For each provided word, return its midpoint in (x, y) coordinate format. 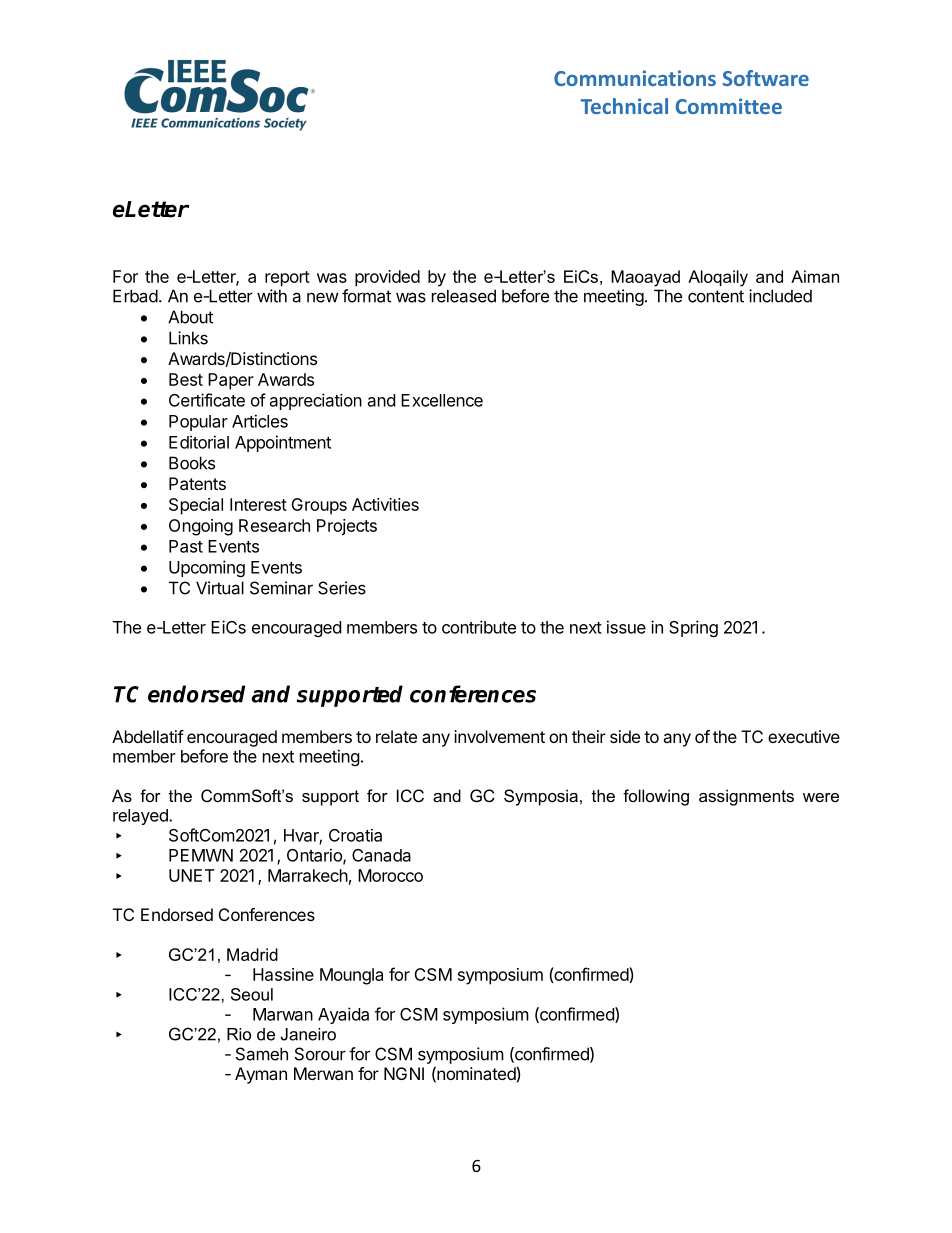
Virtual (220, 588)
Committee (729, 106)
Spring (693, 628)
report (287, 279)
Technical (624, 106)
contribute (479, 627)
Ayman (261, 1075)
